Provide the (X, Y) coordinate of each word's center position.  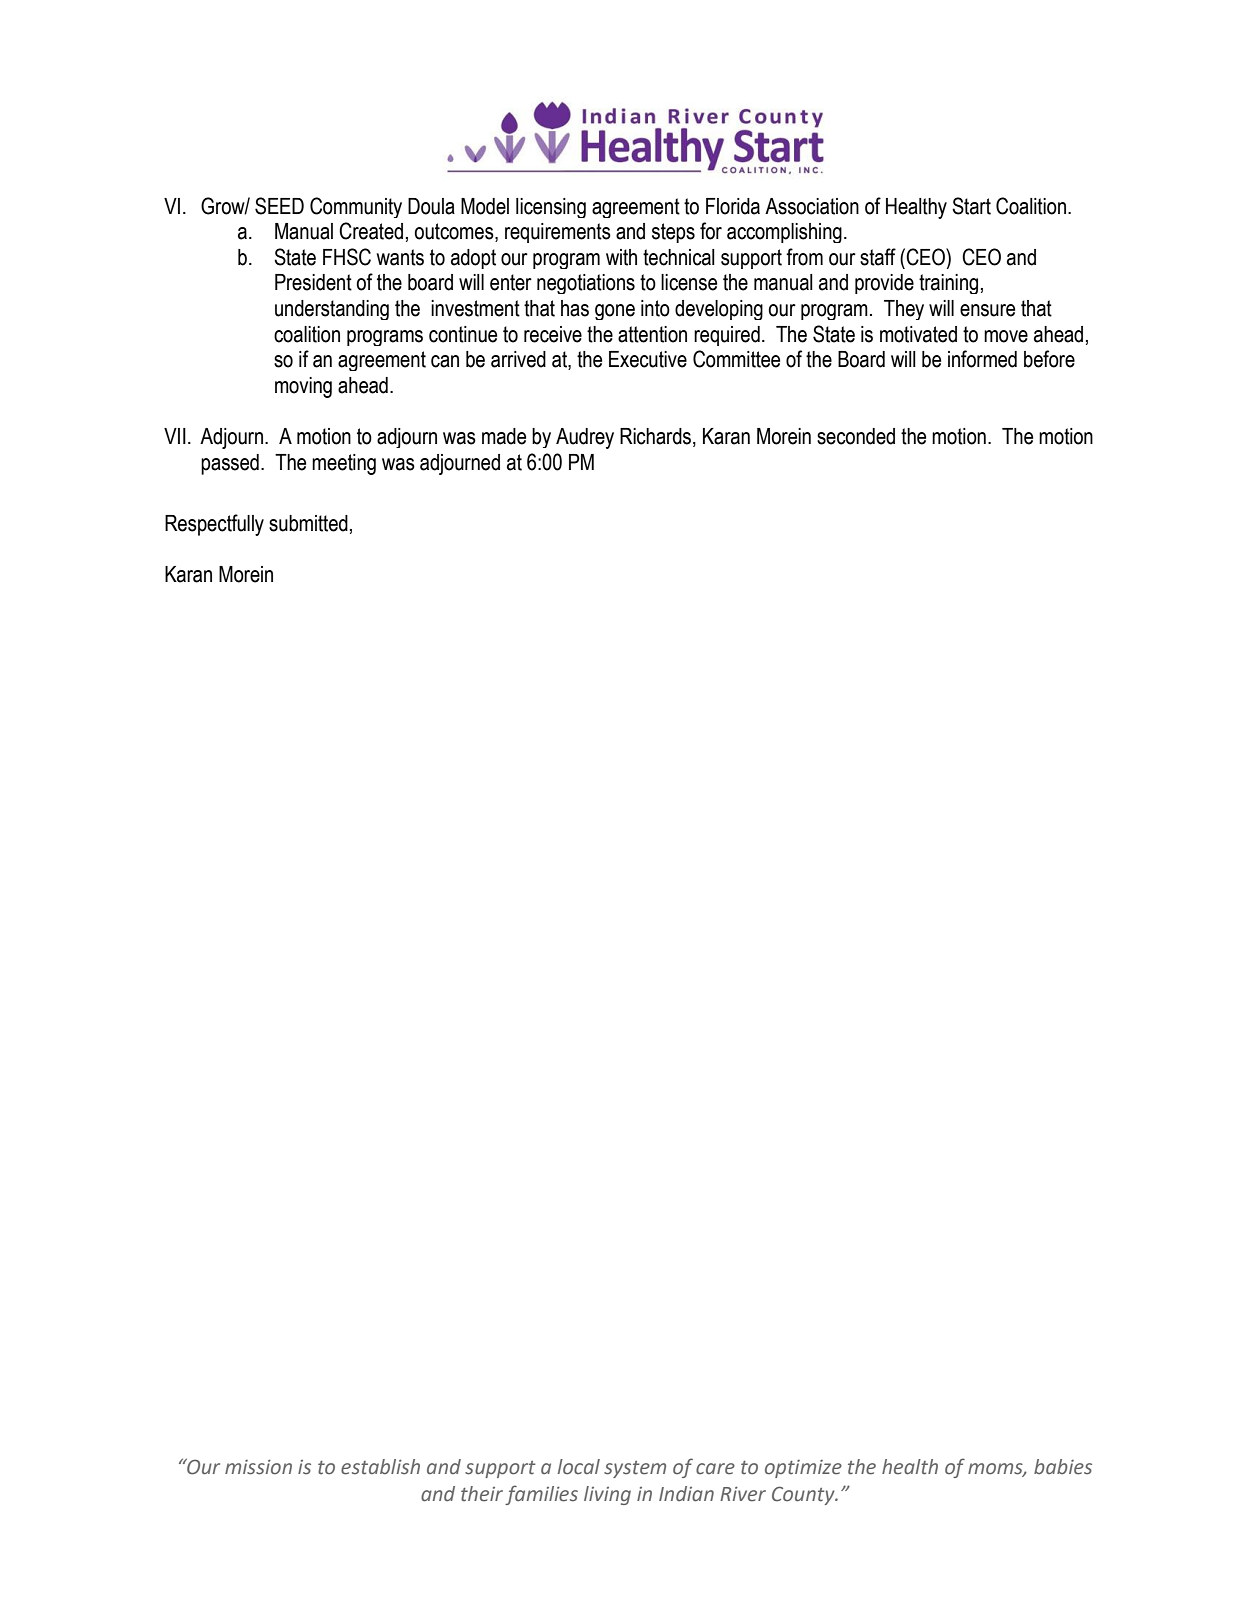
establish (380, 1467)
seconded (856, 436)
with (621, 257)
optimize (803, 1469)
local (579, 1467)
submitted (308, 523)
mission (258, 1467)
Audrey (585, 438)
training (948, 284)
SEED (279, 206)
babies (1063, 1467)
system (635, 1469)
